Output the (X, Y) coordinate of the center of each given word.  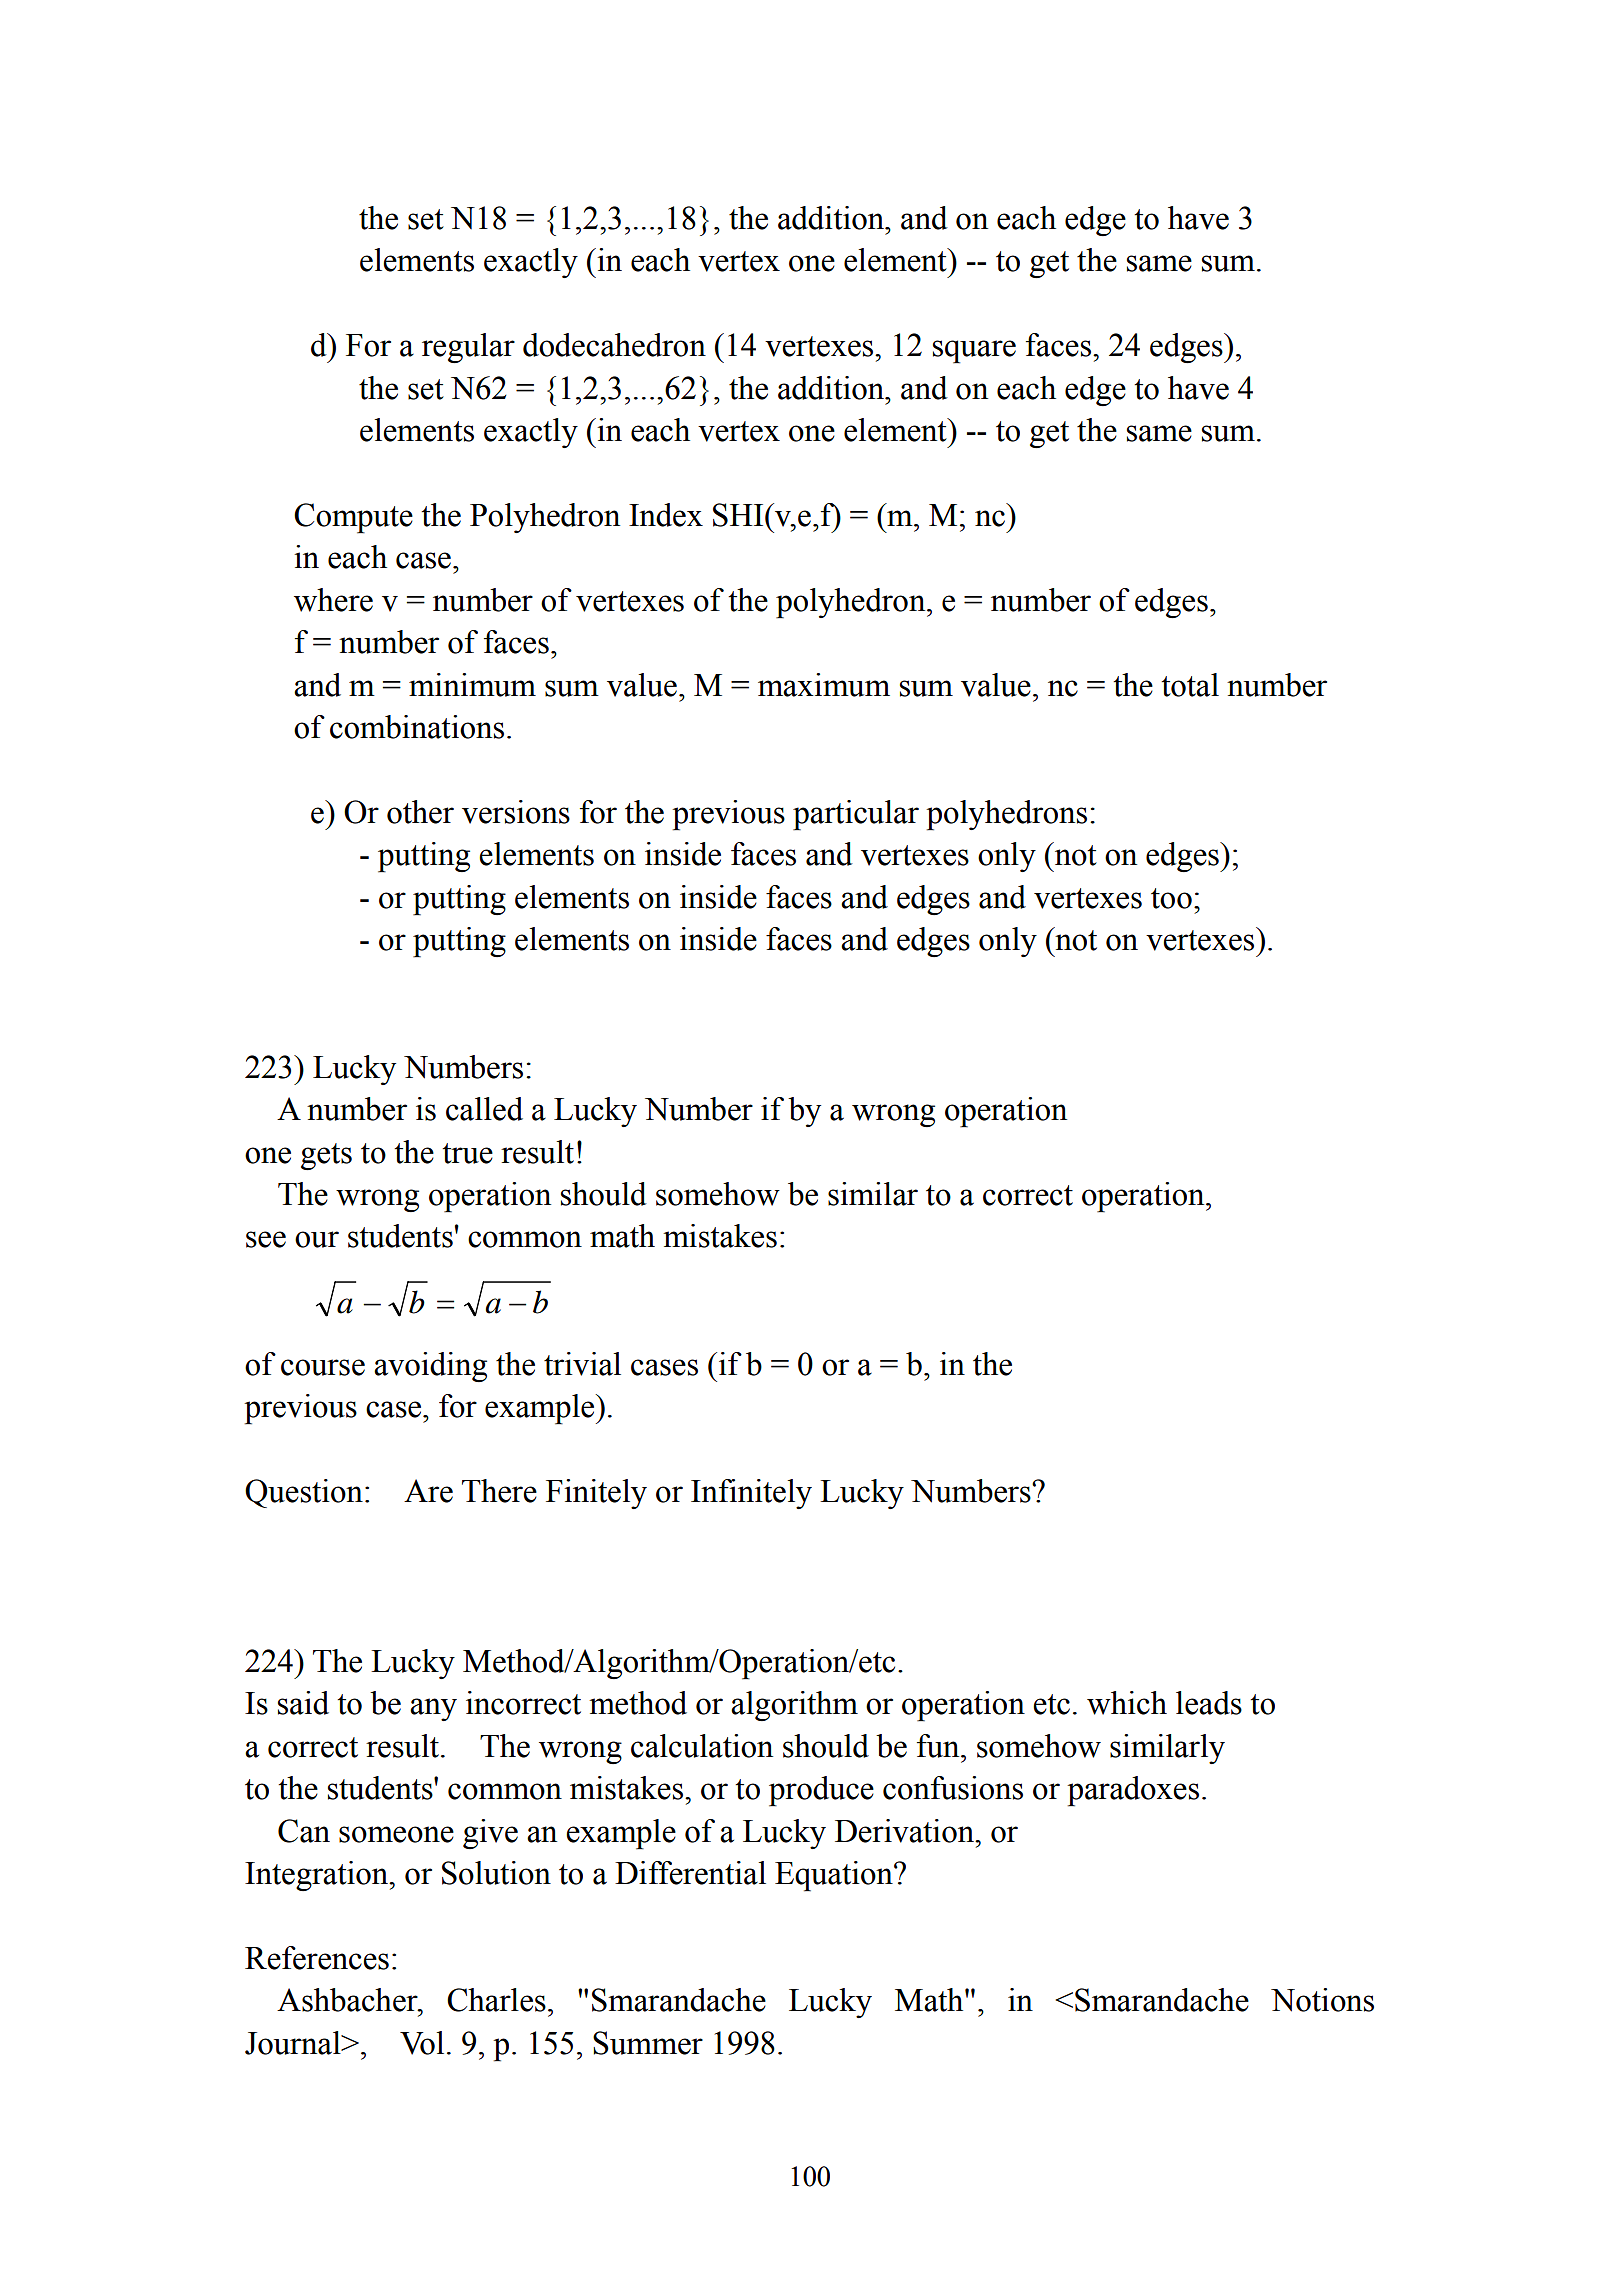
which (1127, 1703)
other (420, 812)
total (1190, 685)
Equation (835, 1876)
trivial (582, 1364)
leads (1209, 1703)
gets (326, 1156)
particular (856, 815)
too (1171, 898)
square (974, 352)
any (433, 1709)
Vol (422, 2043)
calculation (702, 1746)
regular (468, 348)
